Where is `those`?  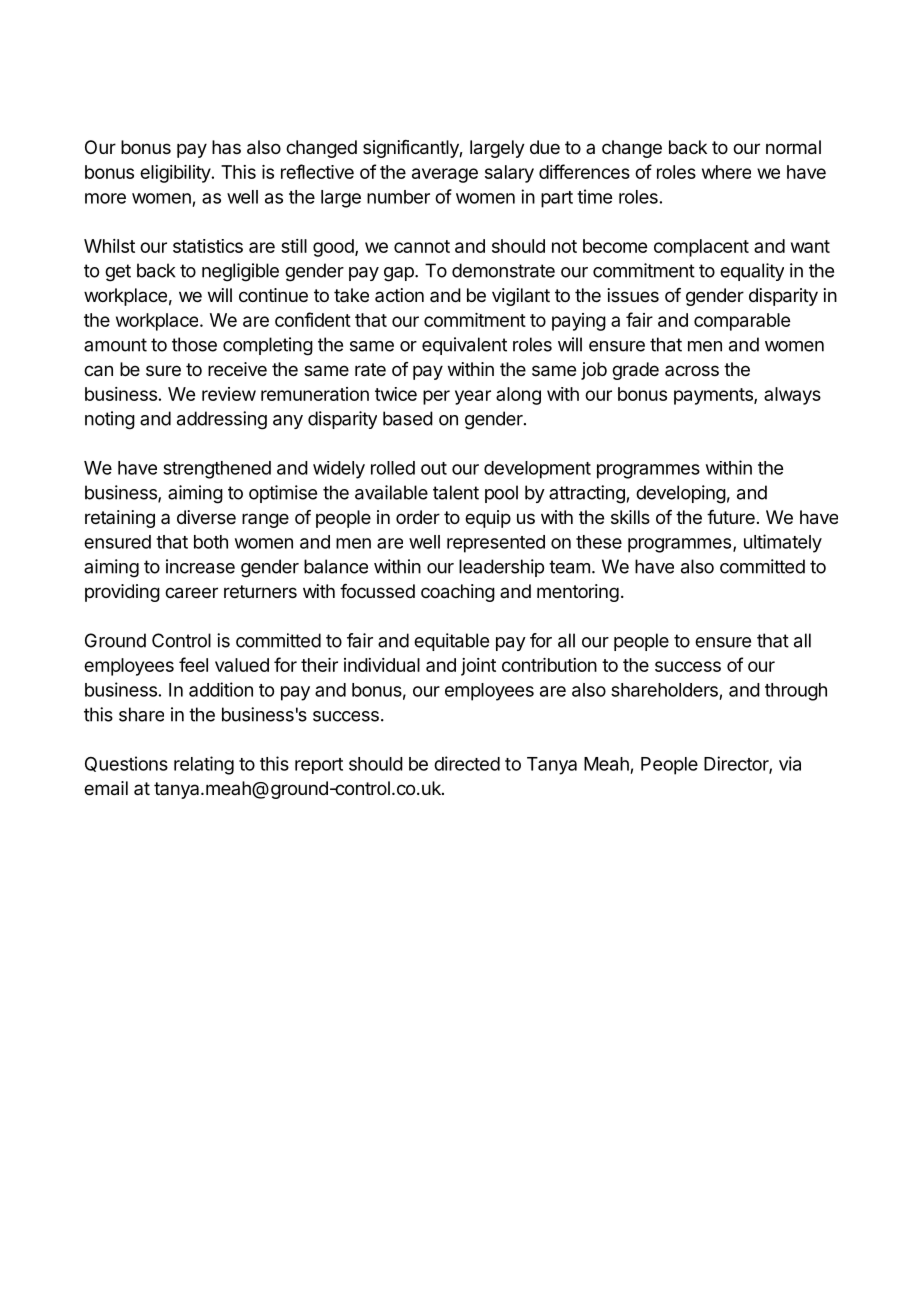
those is located at coordinates (194, 344).
